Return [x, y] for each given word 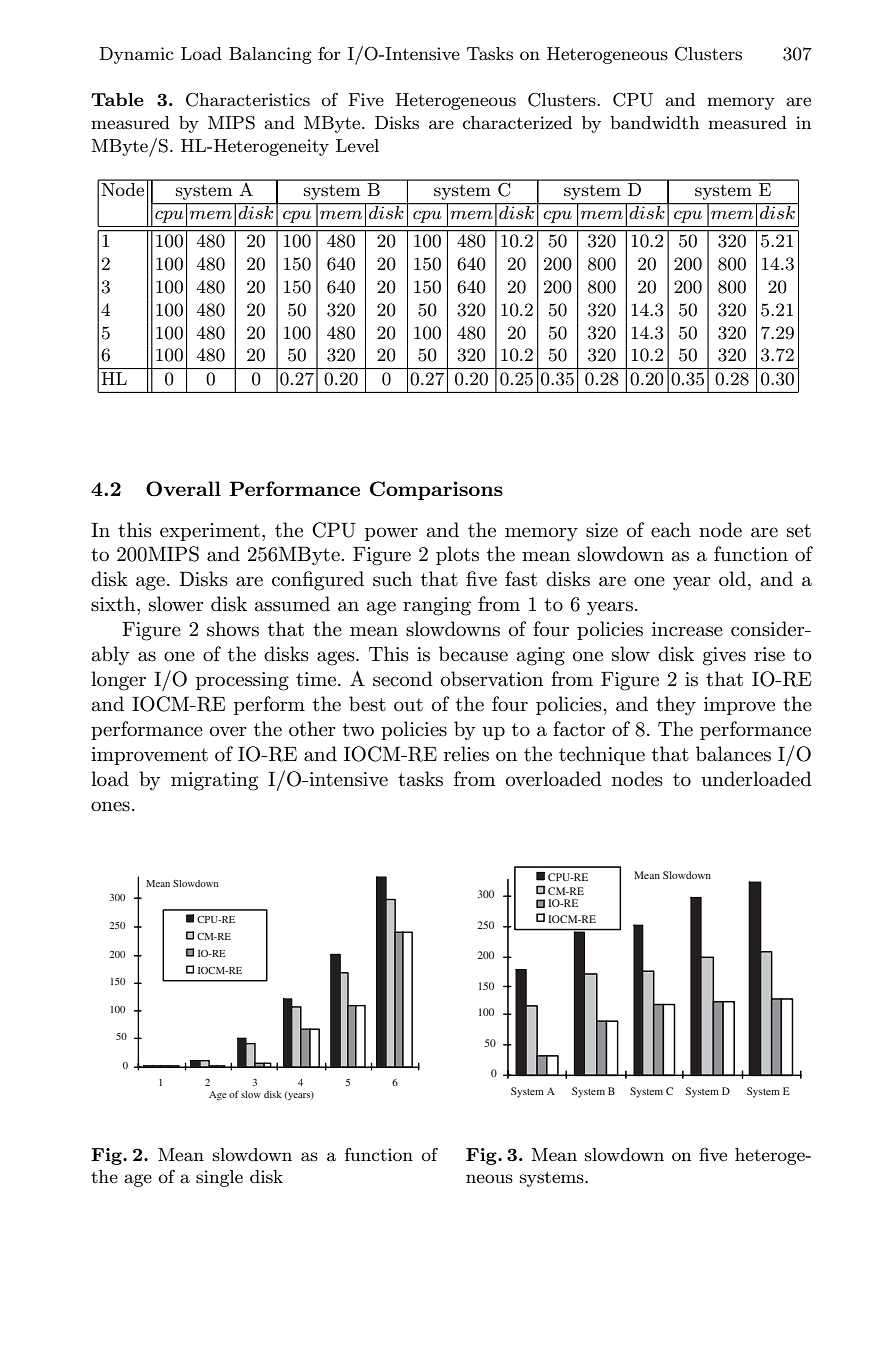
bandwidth [654, 122]
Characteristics [248, 100]
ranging [437, 606]
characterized [517, 122]
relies [466, 754]
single [219, 1178]
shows [233, 629]
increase [687, 629]
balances [733, 754]
